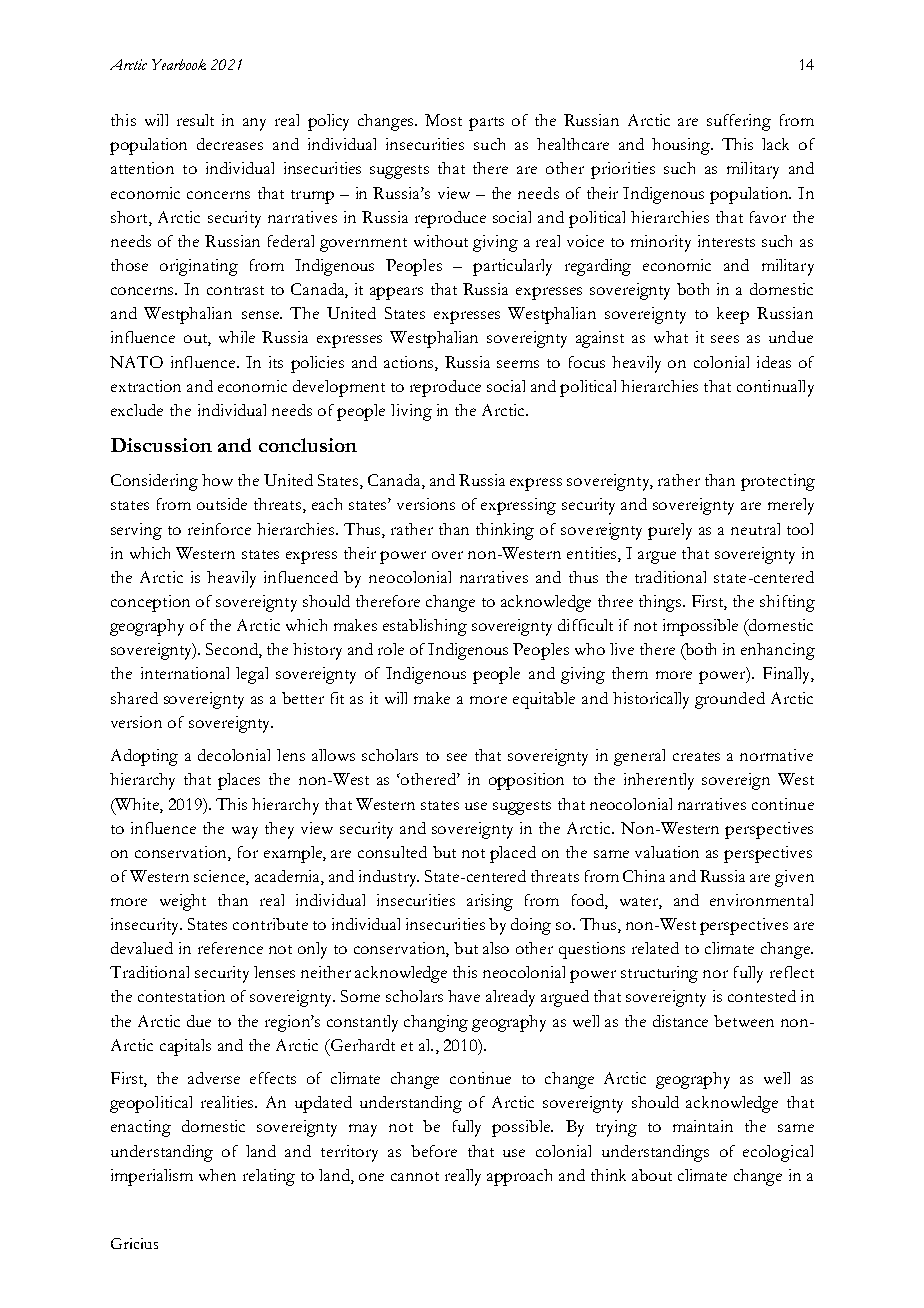 This page has width=924, height=1308. I want to click on when, so click(217, 1175).
